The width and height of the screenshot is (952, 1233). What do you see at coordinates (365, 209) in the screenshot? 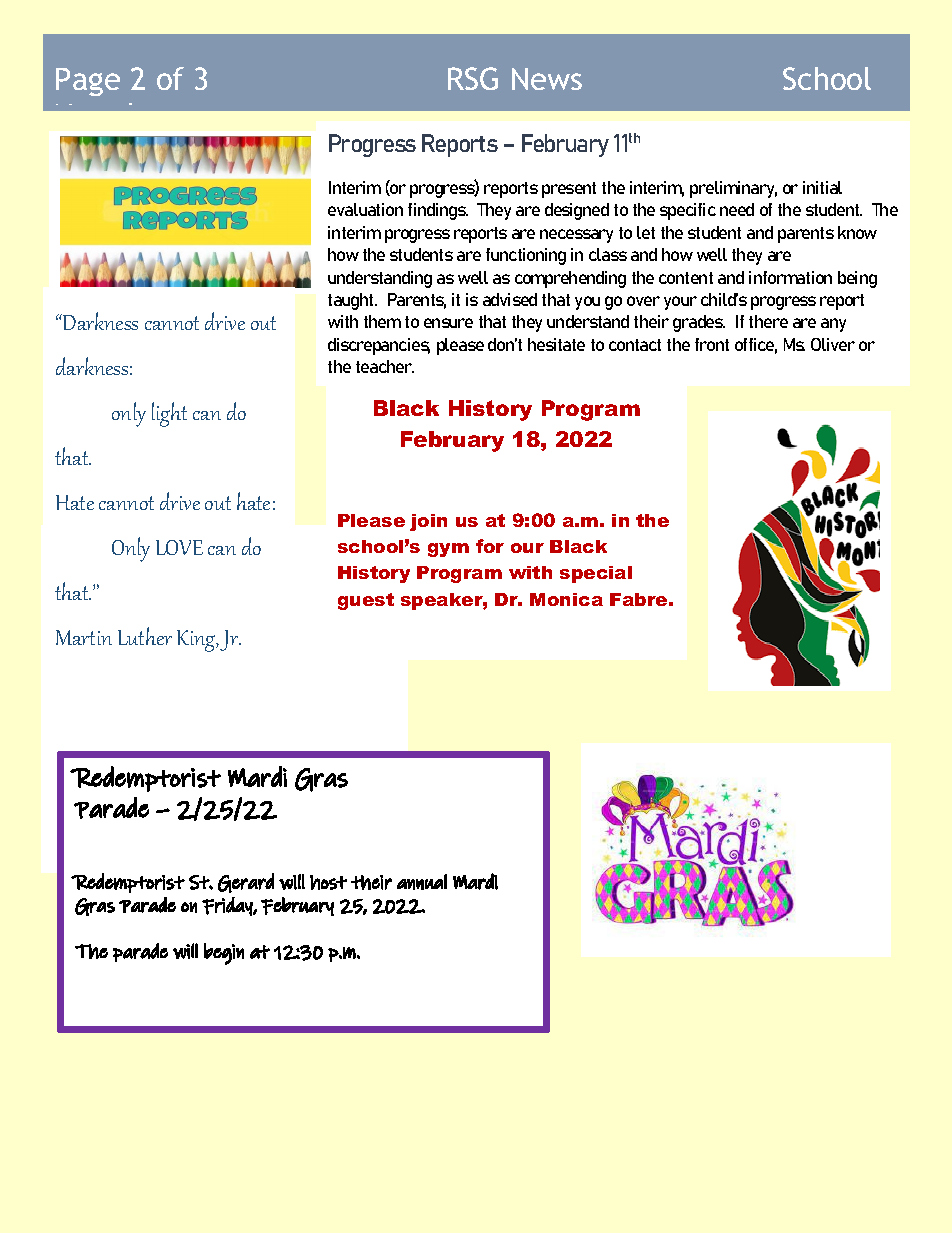
I see `evaluation` at bounding box center [365, 209].
